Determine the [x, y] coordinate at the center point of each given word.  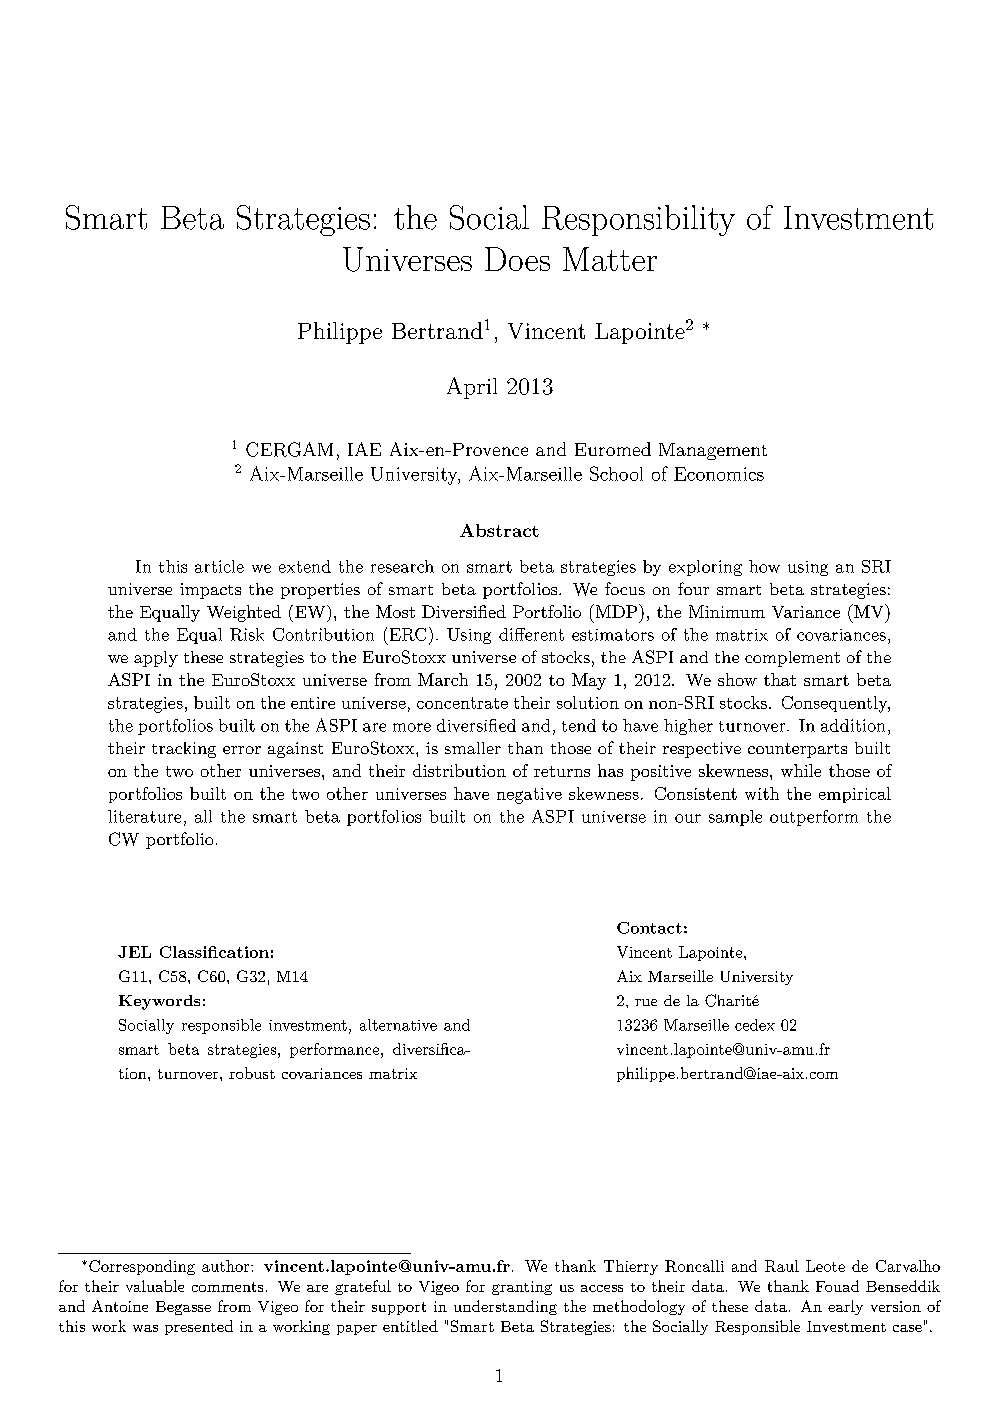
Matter [610, 259]
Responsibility [638, 220]
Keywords [159, 1002]
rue [646, 1002]
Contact [649, 928]
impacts [210, 591]
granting [522, 1288]
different [531, 634]
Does [517, 259]
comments [227, 1287]
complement [792, 659]
